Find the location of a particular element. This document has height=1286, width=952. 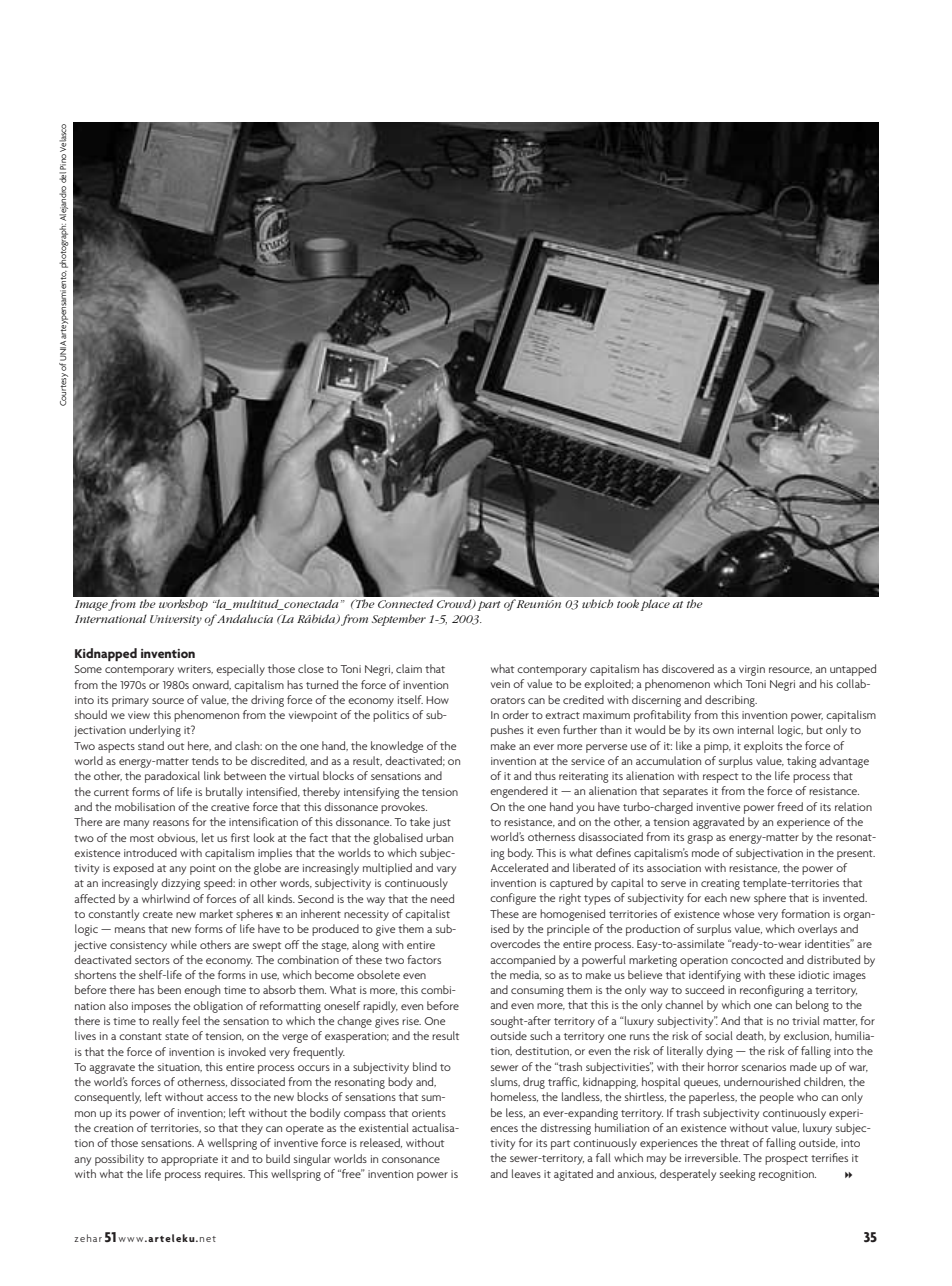

media is located at coordinates (525, 975).
